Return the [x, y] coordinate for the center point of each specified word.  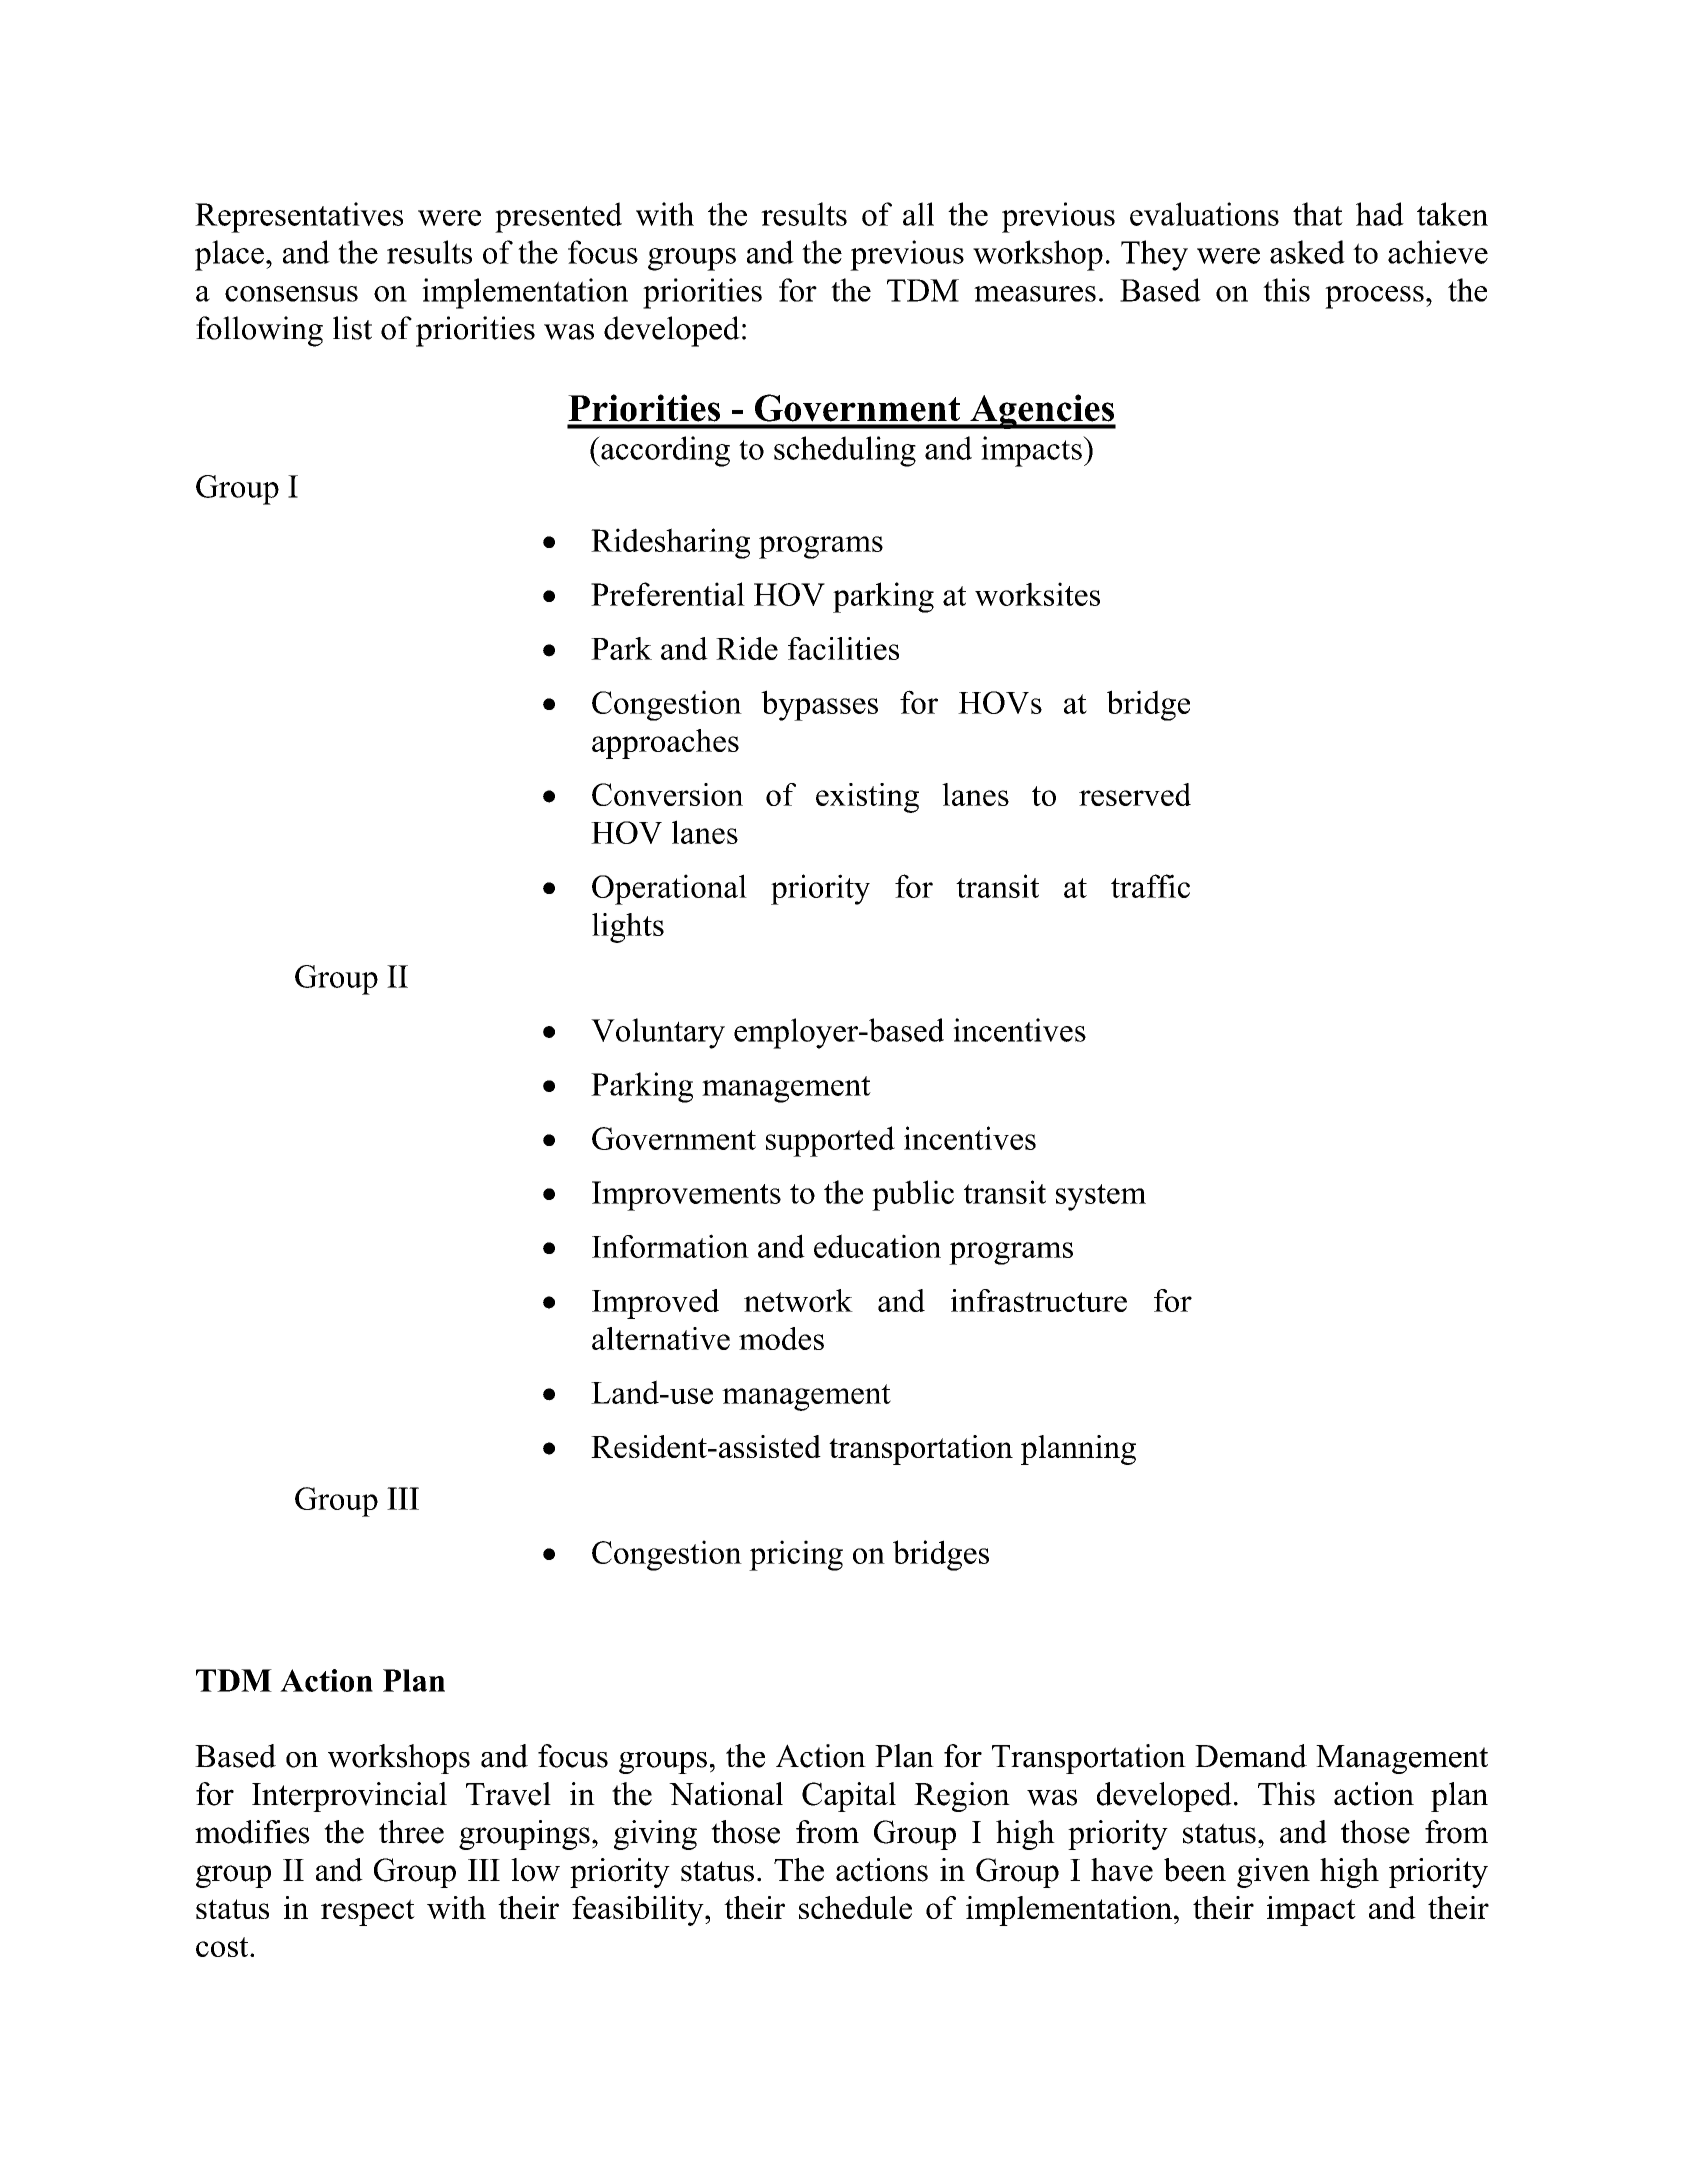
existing [867, 798]
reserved [1135, 794]
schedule [855, 1907]
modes [781, 1338]
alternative [661, 1338]
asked [1307, 252]
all [918, 214]
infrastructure [1039, 1300]
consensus [291, 294]
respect [368, 1912]
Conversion [667, 794]
